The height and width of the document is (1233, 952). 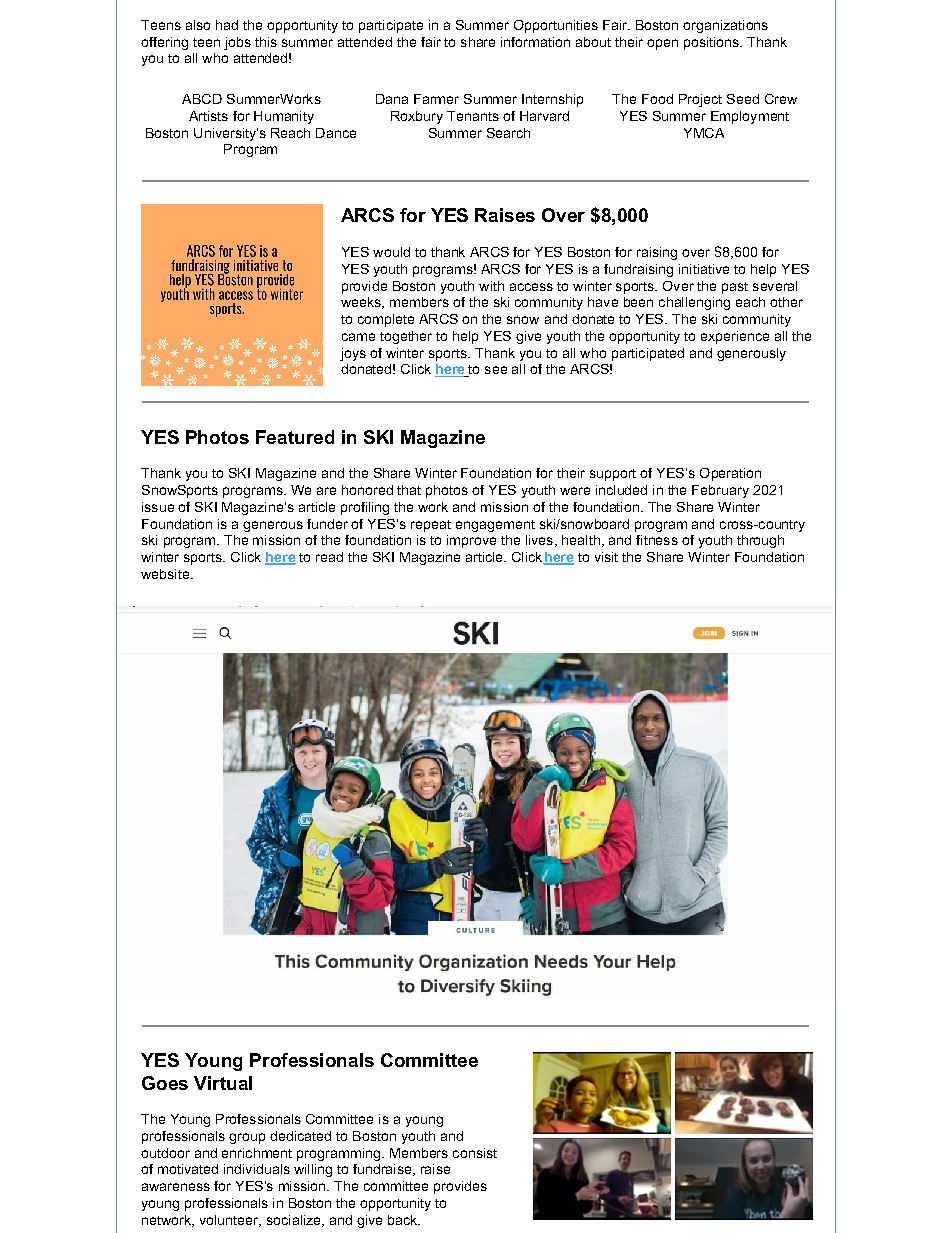 I want to click on Virtual, so click(x=223, y=1083).
